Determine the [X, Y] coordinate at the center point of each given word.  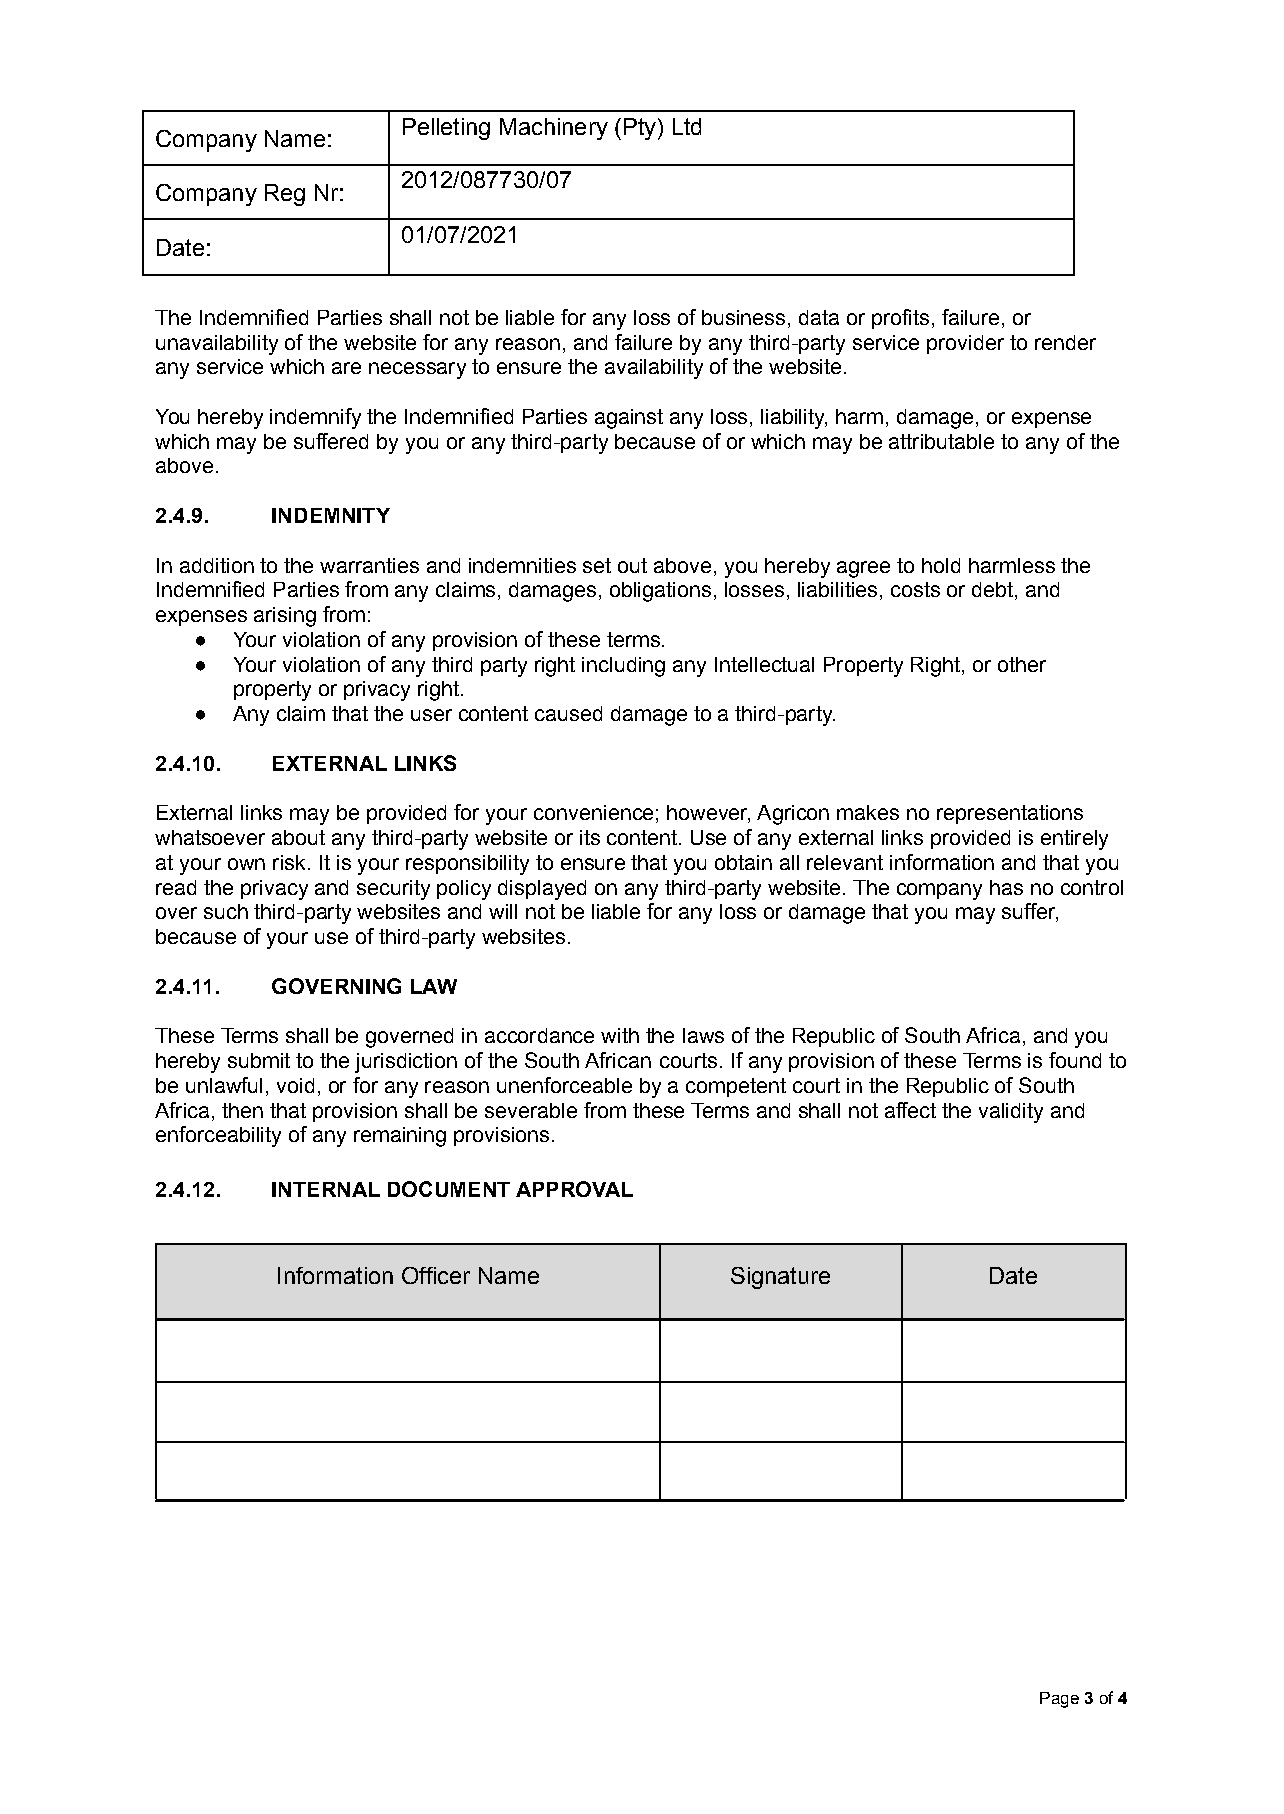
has [1006, 887]
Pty [640, 129]
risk [289, 862]
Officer [436, 1275]
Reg [285, 195]
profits [900, 319]
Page [1059, 1700]
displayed [542, 890]
